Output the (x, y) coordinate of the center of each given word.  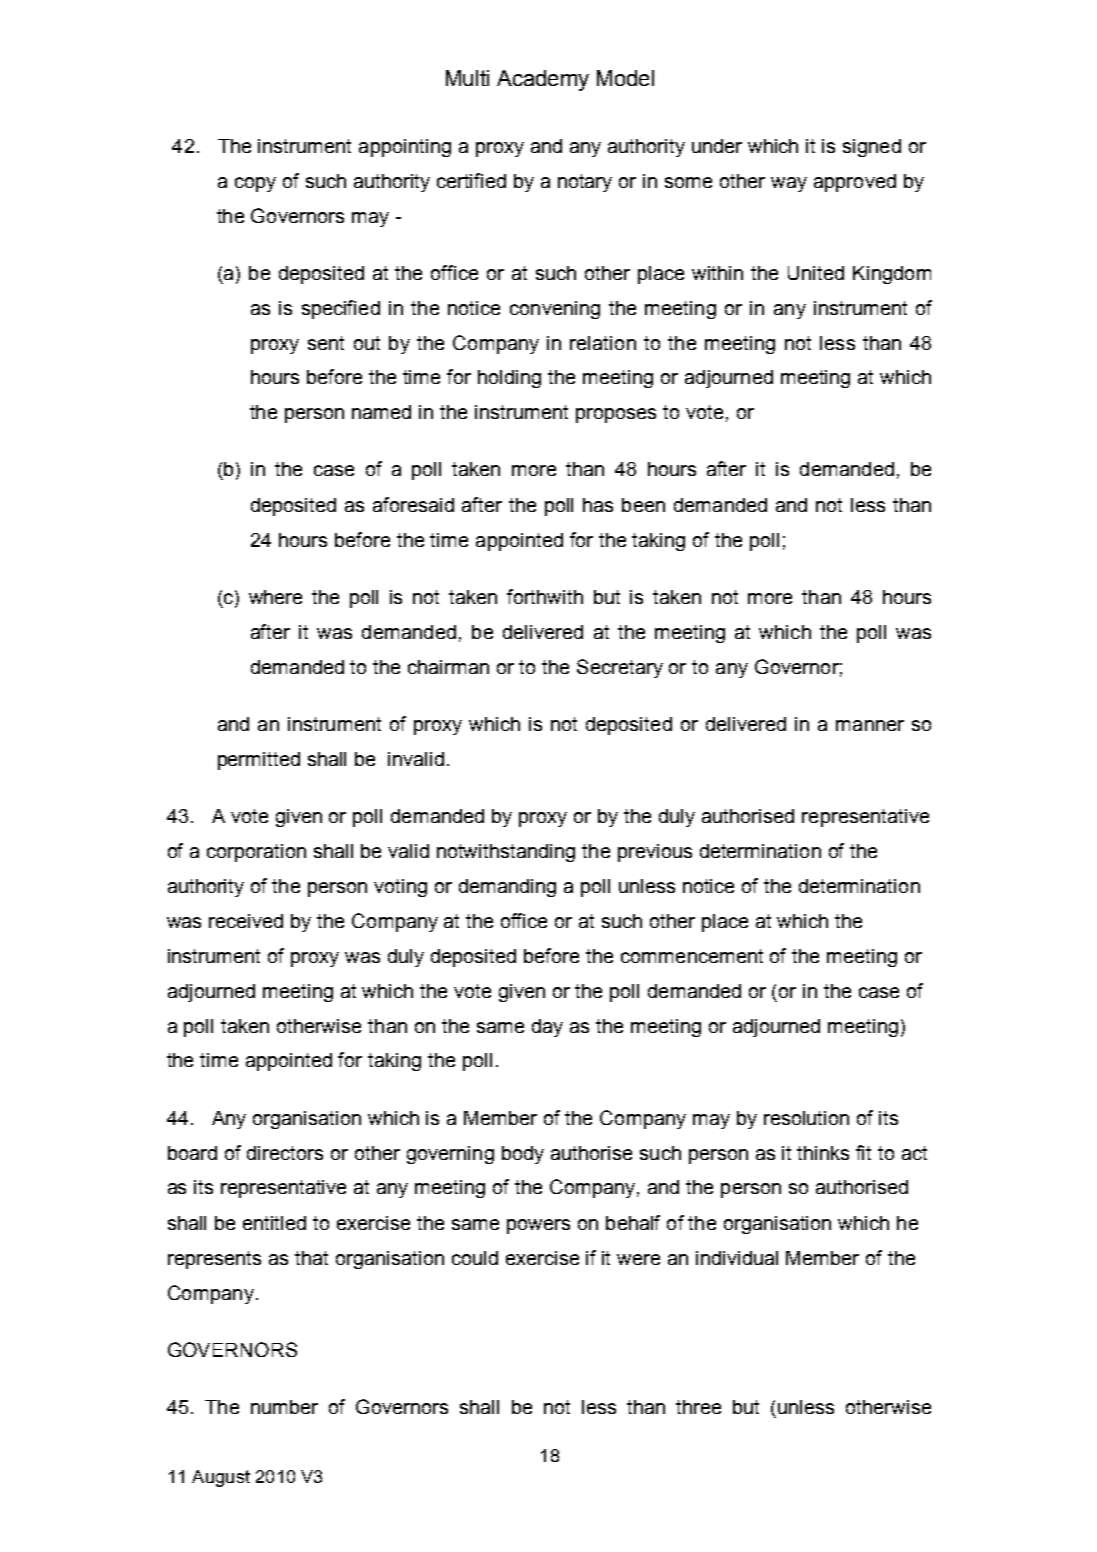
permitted (259, 761)
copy (255, 184)
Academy (543, 80)
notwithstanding (506, 853)
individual (737, 1258)
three (698, 1407)
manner (870, 725)
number (284, 1407)
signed (872, 148)
